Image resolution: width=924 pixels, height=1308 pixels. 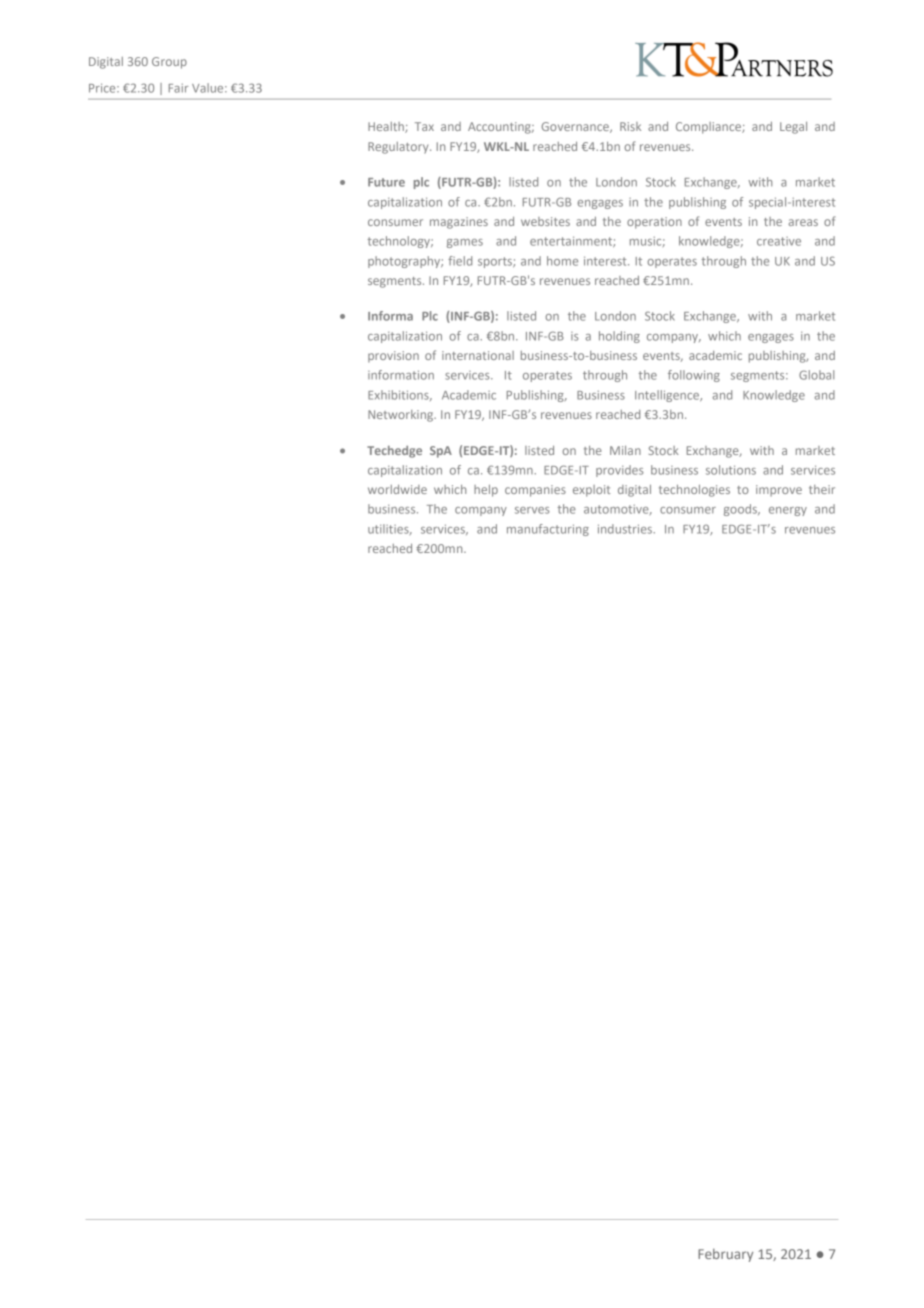 What do you see at coordinates (626, 529) in the page?
I see `industries` at bounding box center [626, 529].
